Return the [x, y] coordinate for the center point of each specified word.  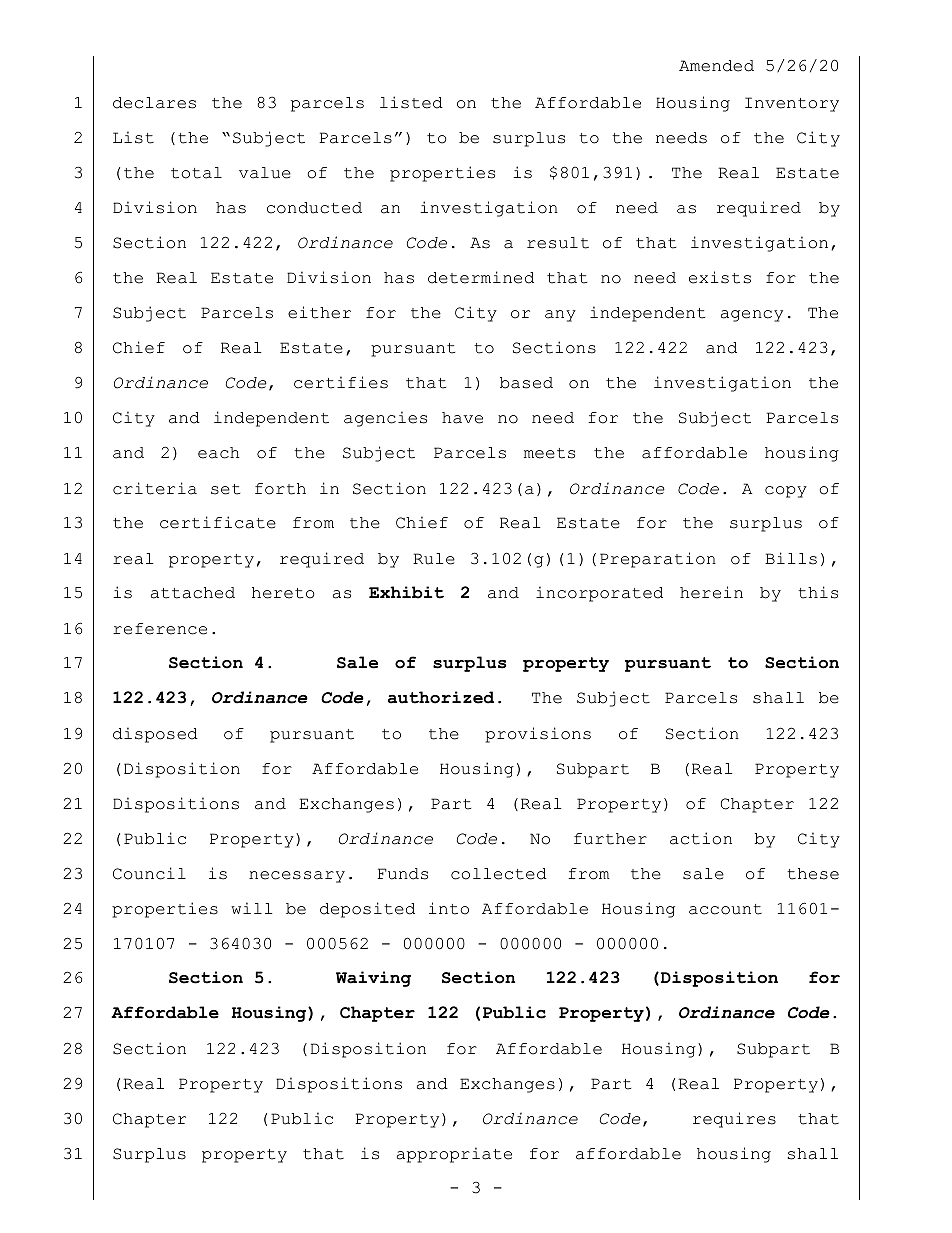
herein [711, 592]
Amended [716, 66]
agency [752, 316]
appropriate [454, 1155]
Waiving [373, 979]
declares [154, 103]
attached [193, 593]
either [319, 312]
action [701, 838]
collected [499, 874]
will [251, 908]
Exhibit [406, 592]
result [558, 243]
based [526, 383]
